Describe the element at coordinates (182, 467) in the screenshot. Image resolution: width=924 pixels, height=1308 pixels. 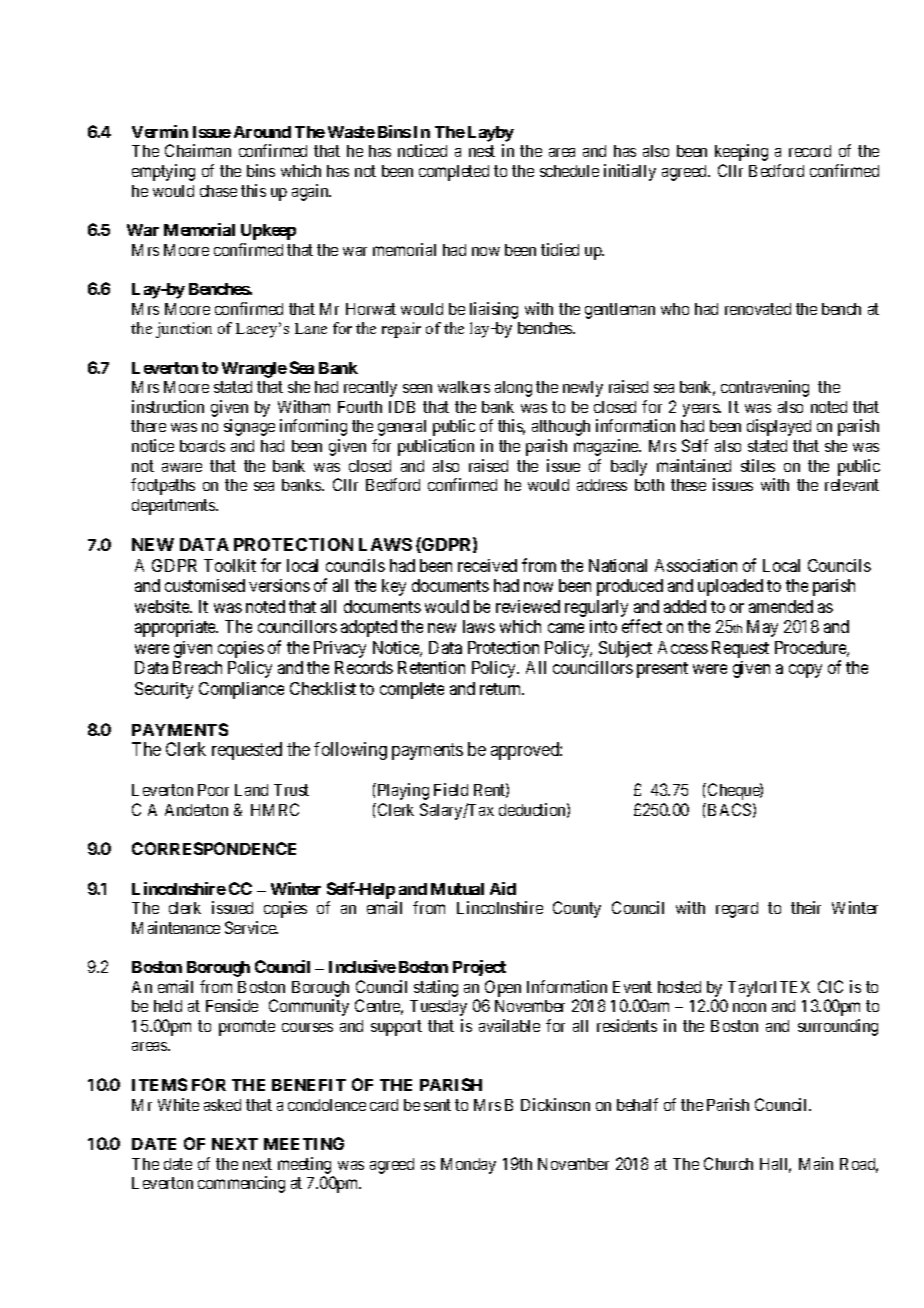
I see `aware` at that location.
